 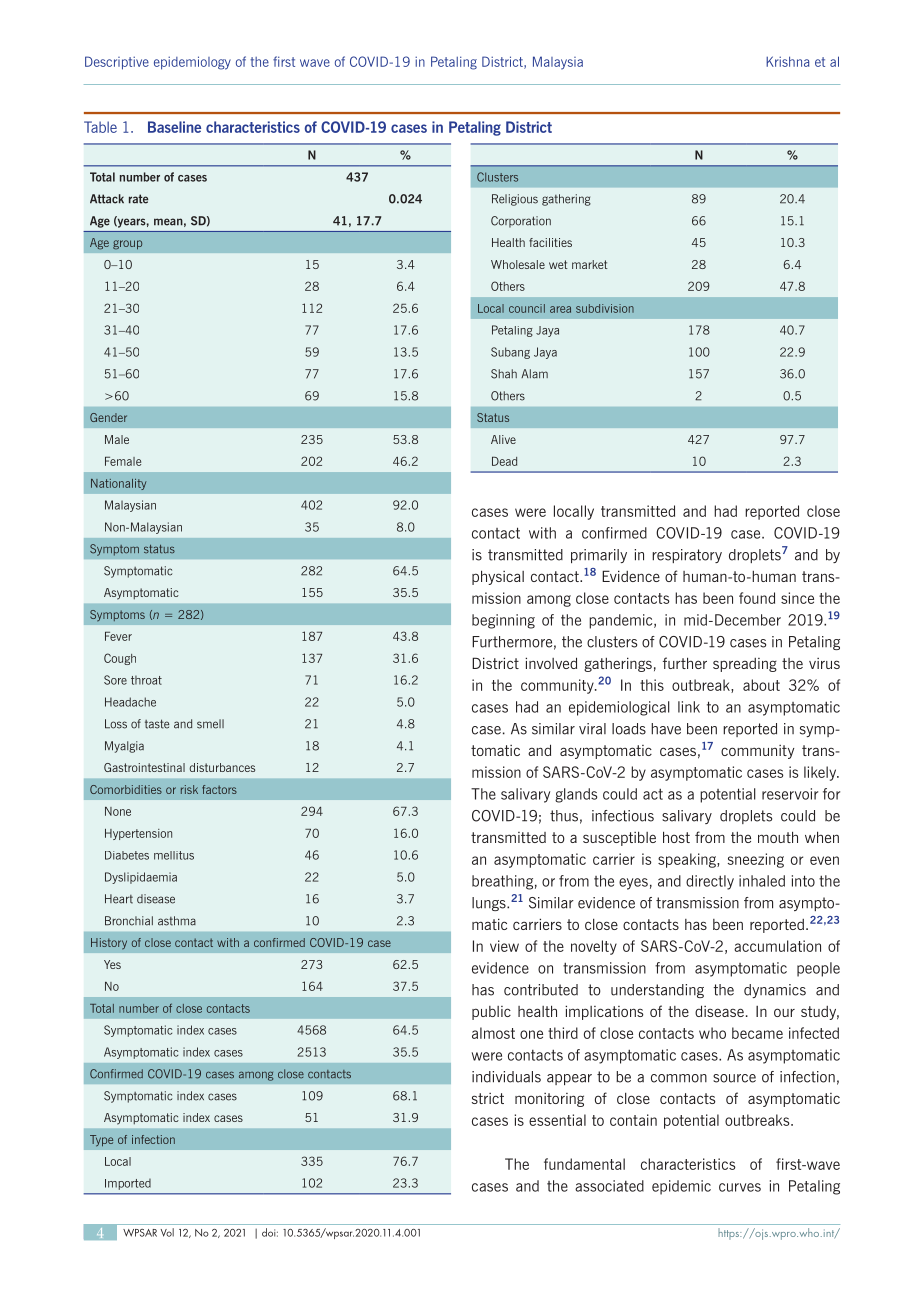 What do you see at coordinates (128, 1184) in the screenshot?
I see `Imported` at bounding box center [128, 1184].
